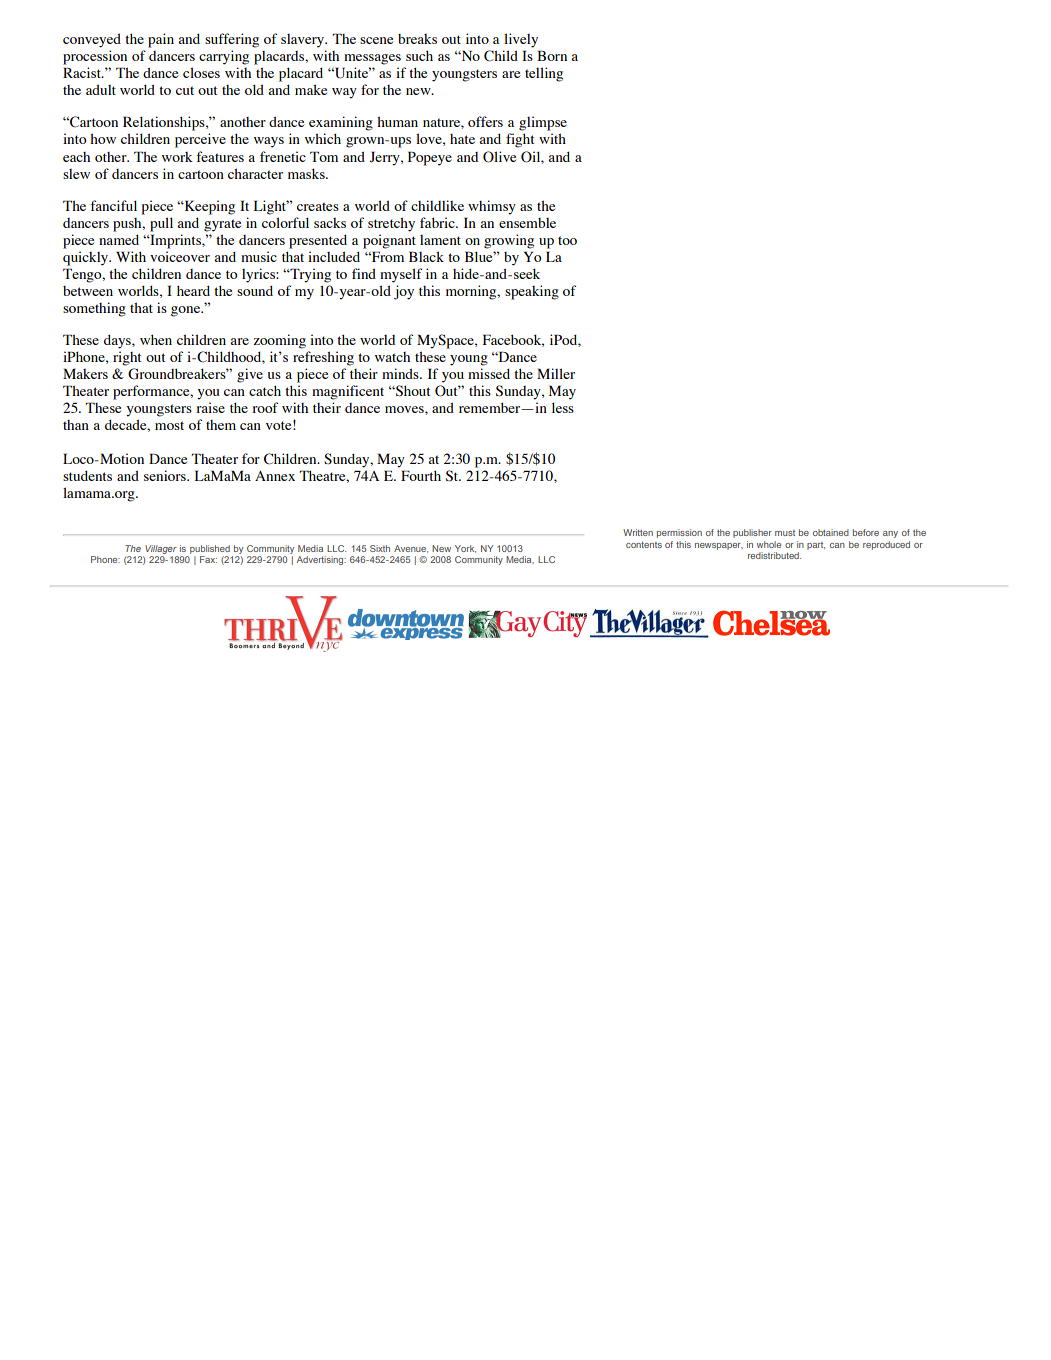 The image size is (1051, 1360). I want to click on give, so click(250, 375).
